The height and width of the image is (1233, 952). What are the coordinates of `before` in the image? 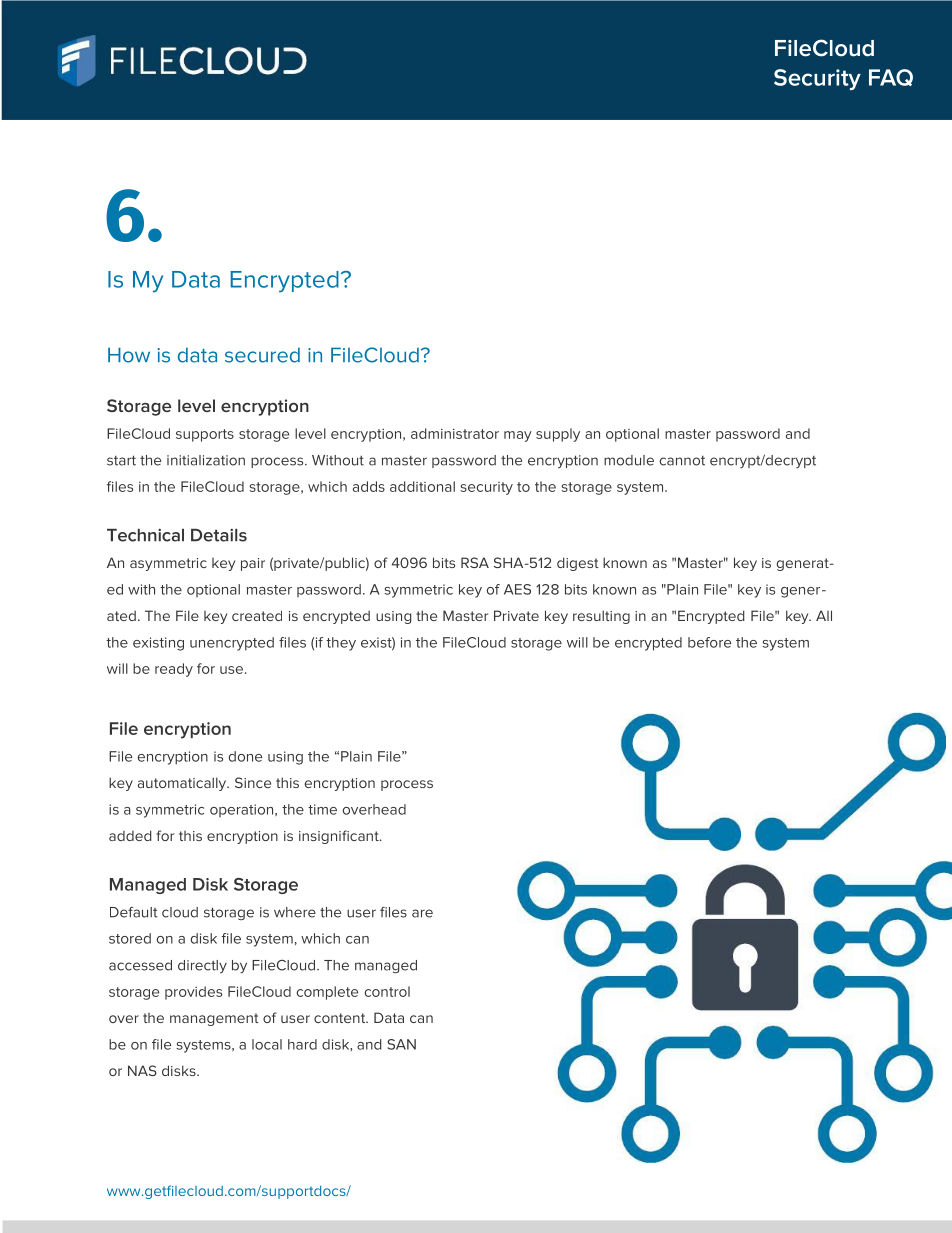 It's located at (709, 642).
